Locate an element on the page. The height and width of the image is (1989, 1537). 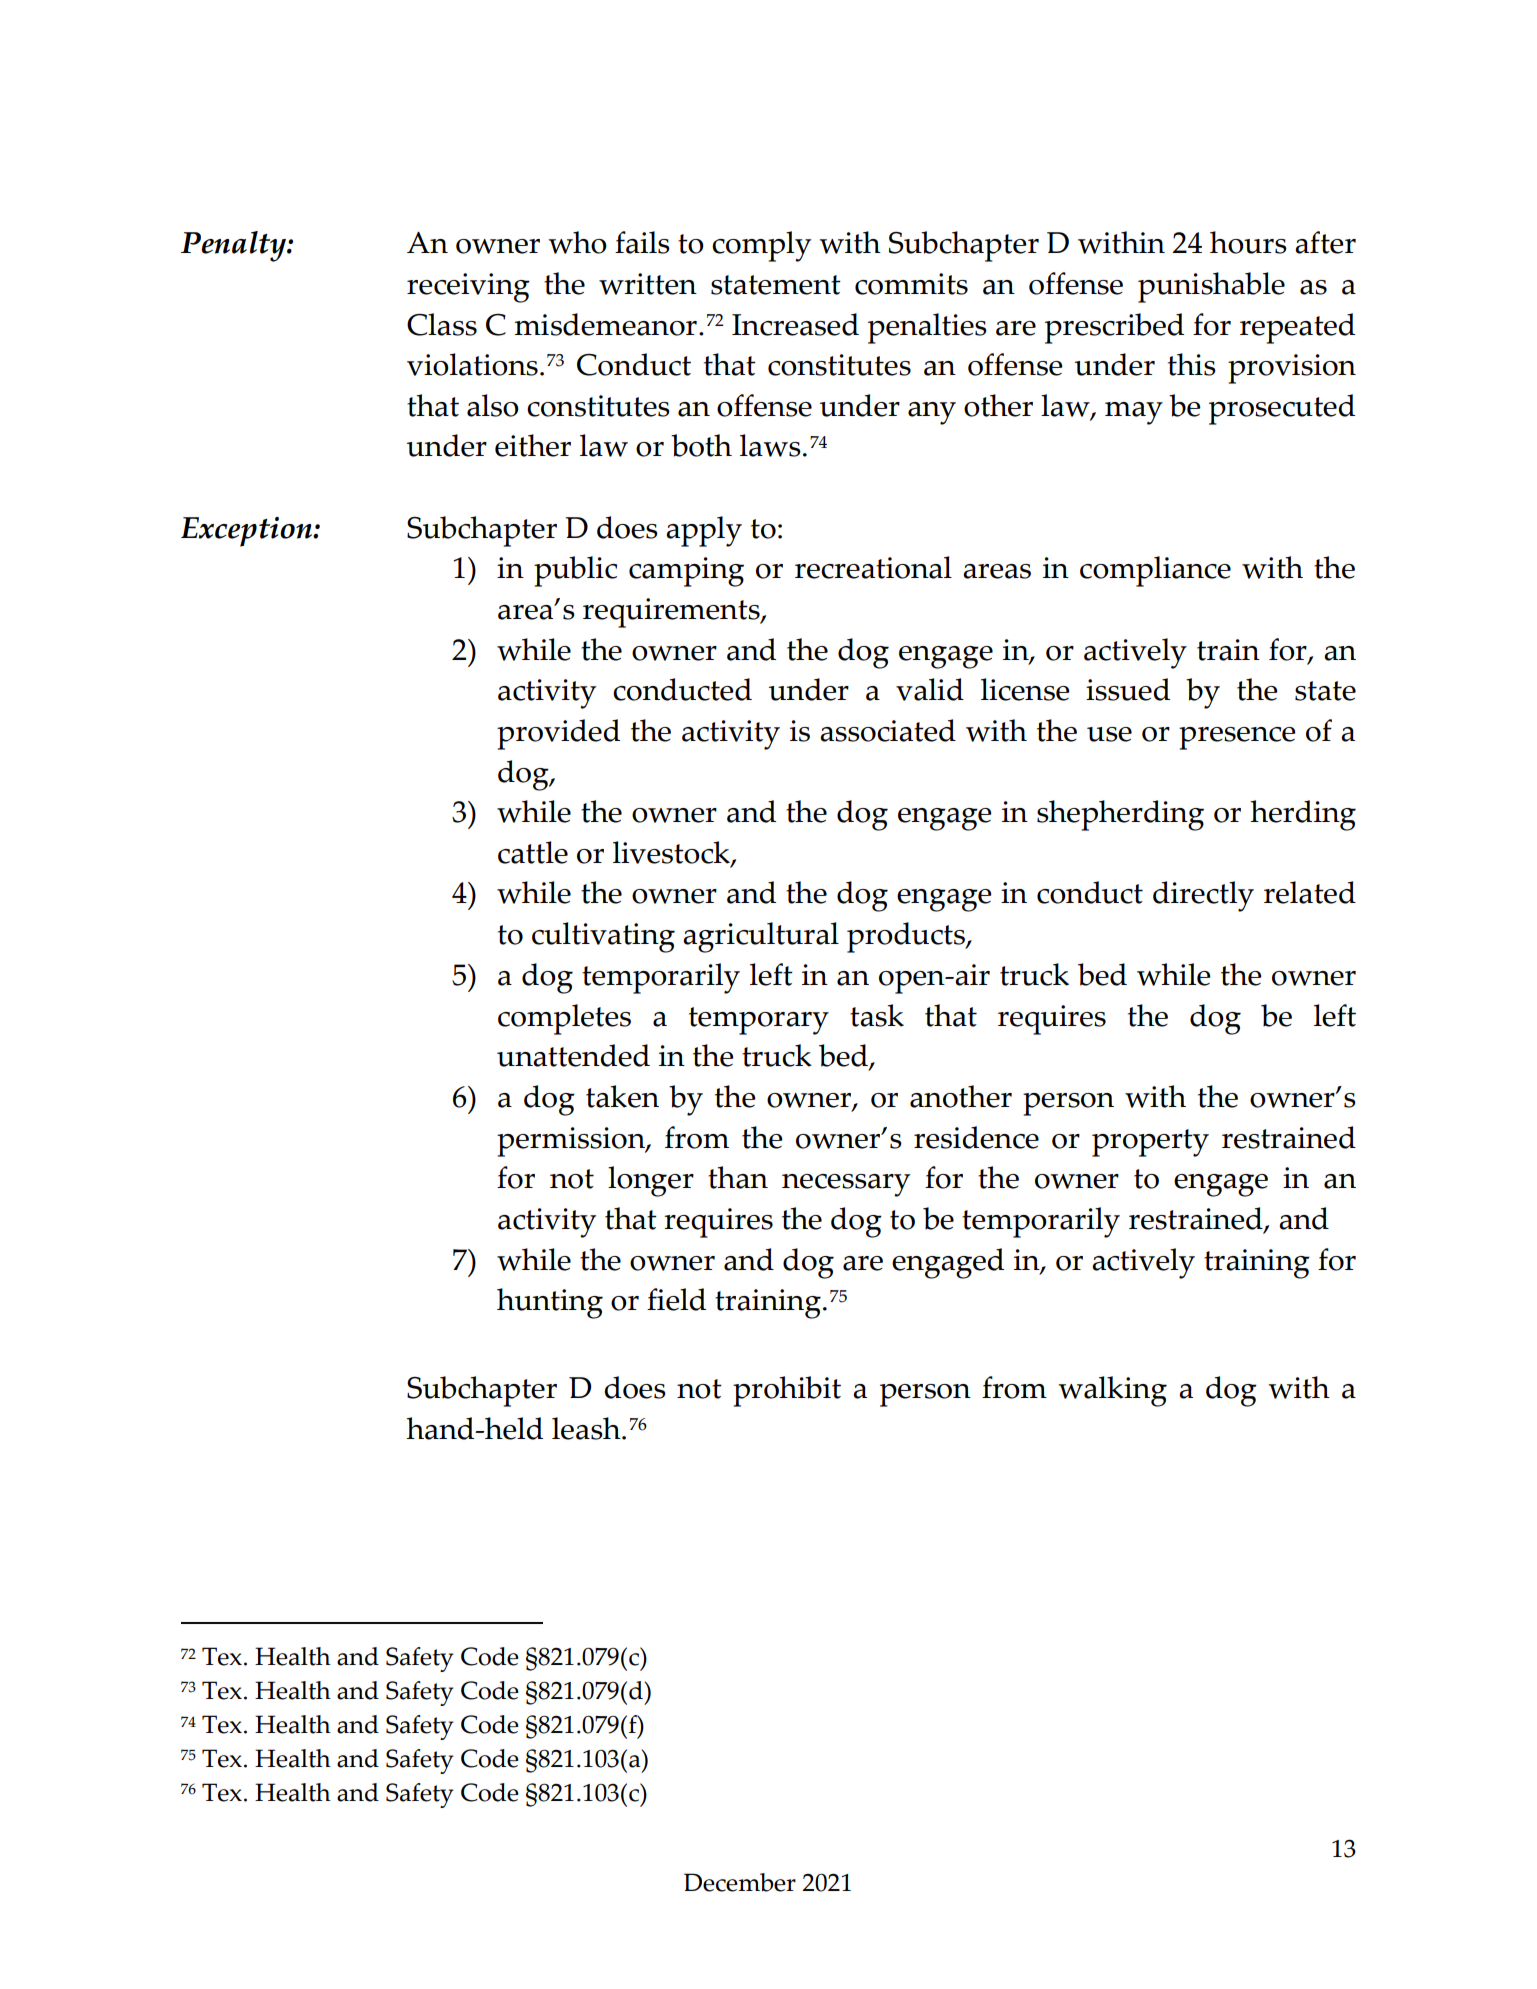
punishable is located at coordinates (1211, 287).
